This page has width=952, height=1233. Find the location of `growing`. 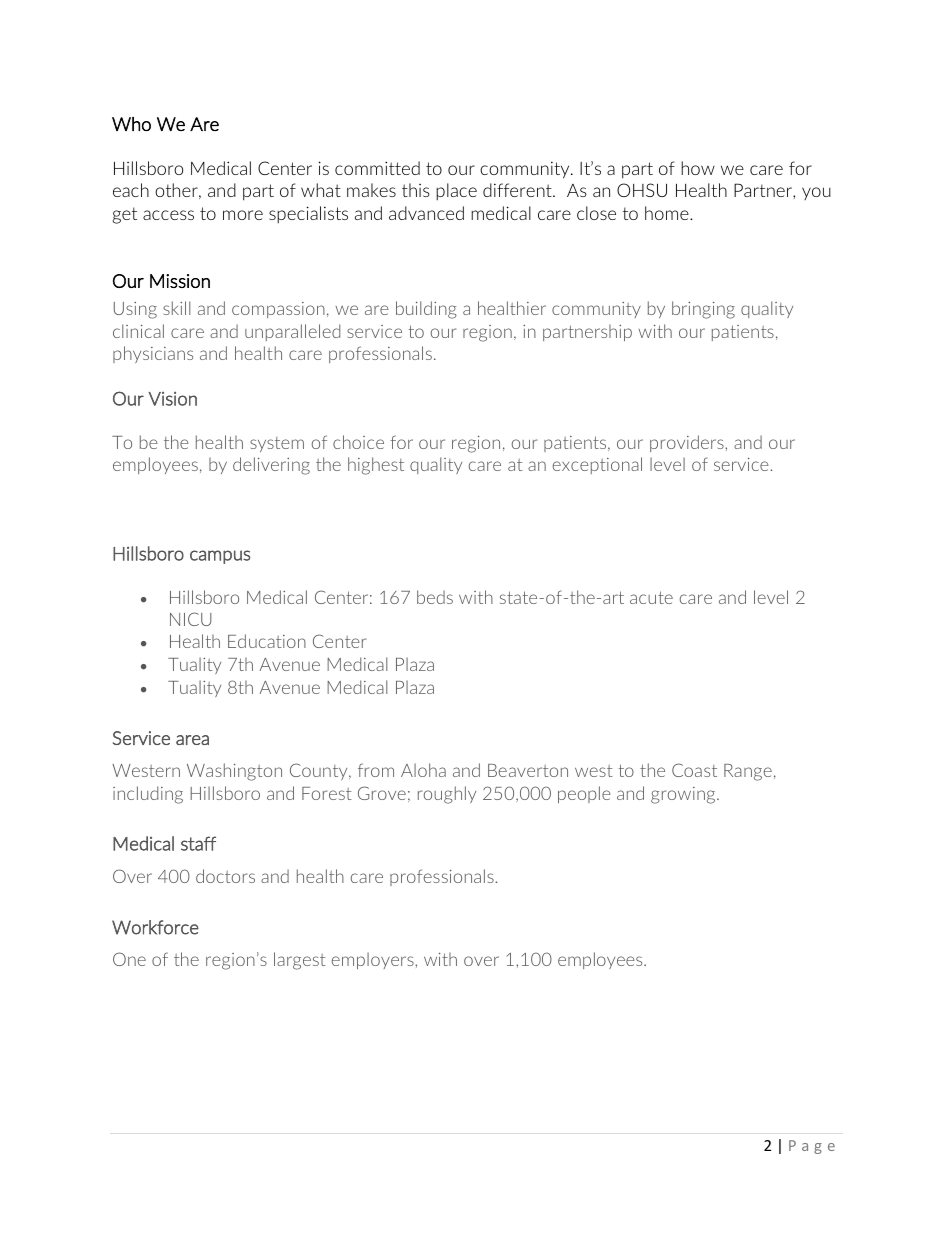

growing is located at coordinates (684, 795).
